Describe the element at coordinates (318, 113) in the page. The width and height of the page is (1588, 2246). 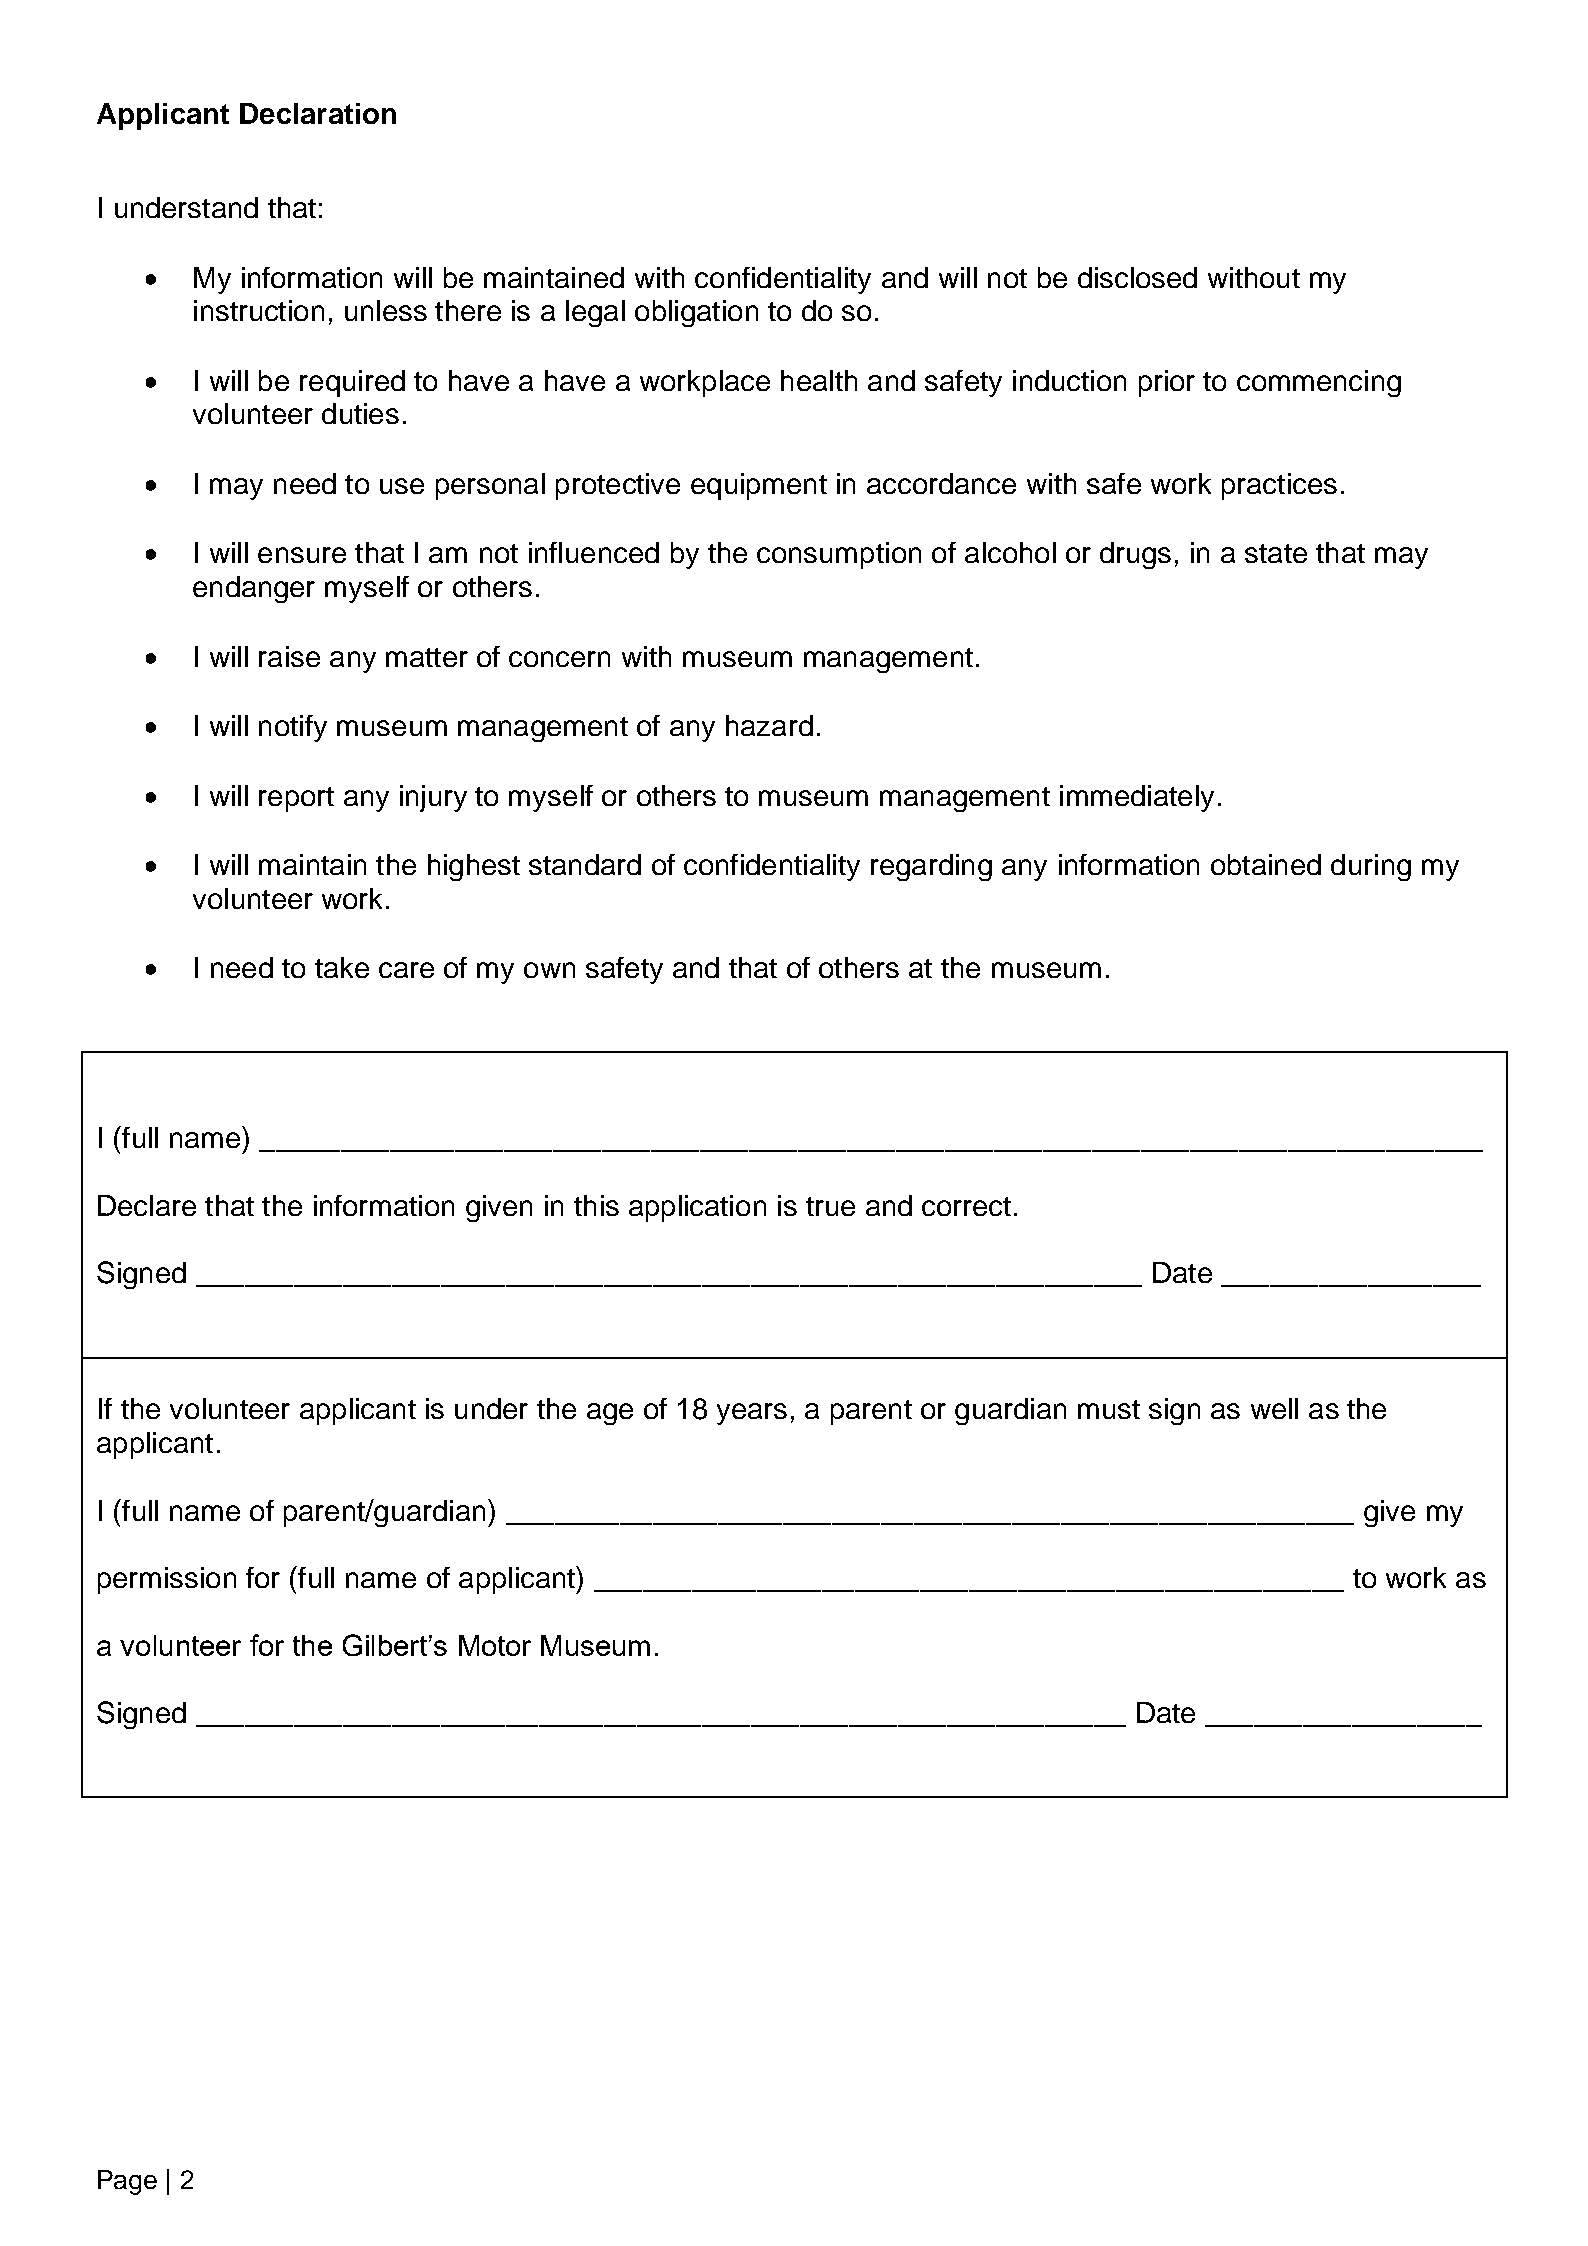
I see `Declaration` at that location.
